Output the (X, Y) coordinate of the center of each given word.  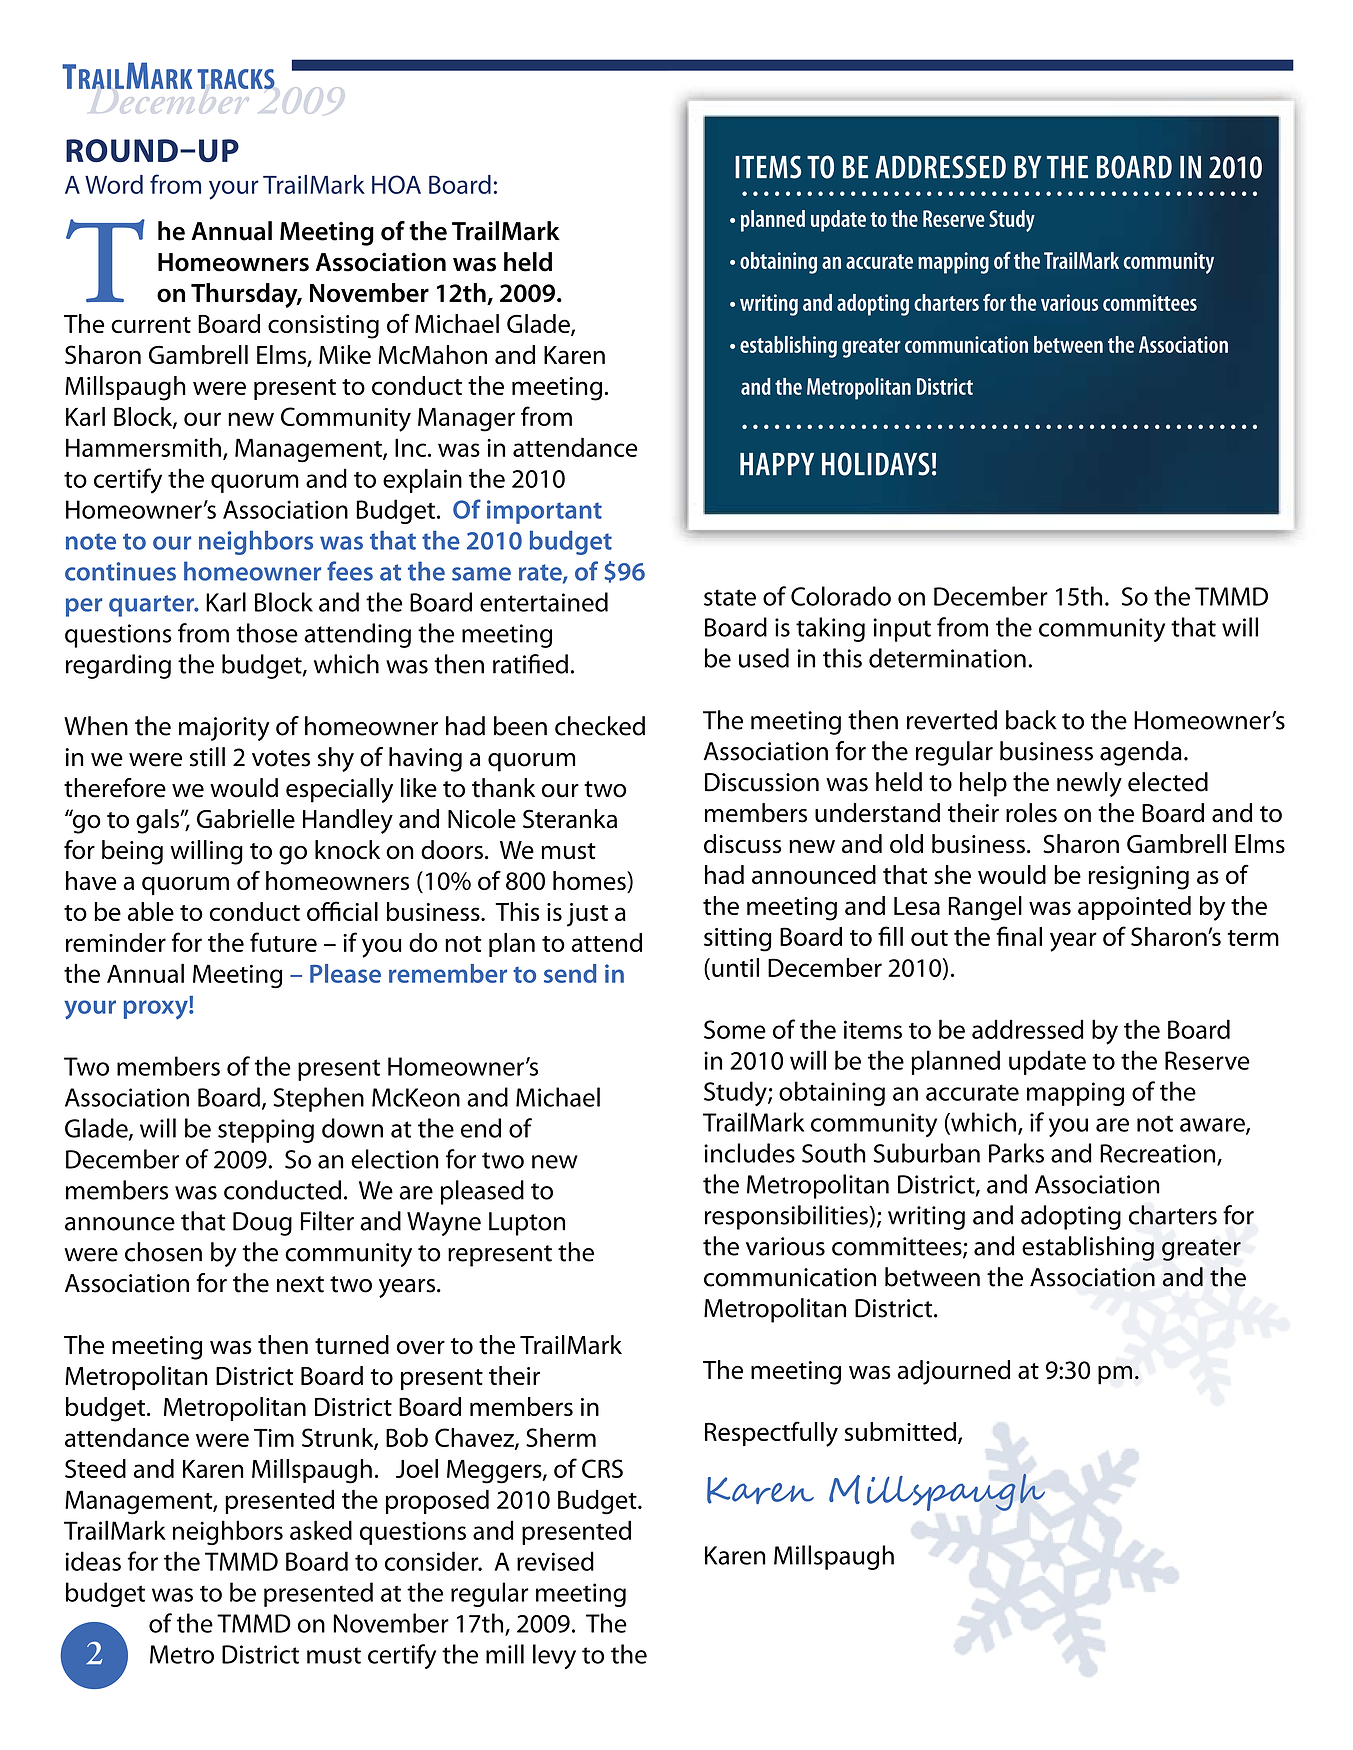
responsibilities (787, 1217)
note (91, 541)
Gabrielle (246, 819)
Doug (262, 1224)
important (544, 512)
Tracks (236, 79)
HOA (396, 184)
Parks (1016, 1153)
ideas (93, 1561)
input (902, 630)
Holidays (876, 464)
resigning (1138, 878)
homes (590, 882)
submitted (900, 1431)
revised (555, 1561)
